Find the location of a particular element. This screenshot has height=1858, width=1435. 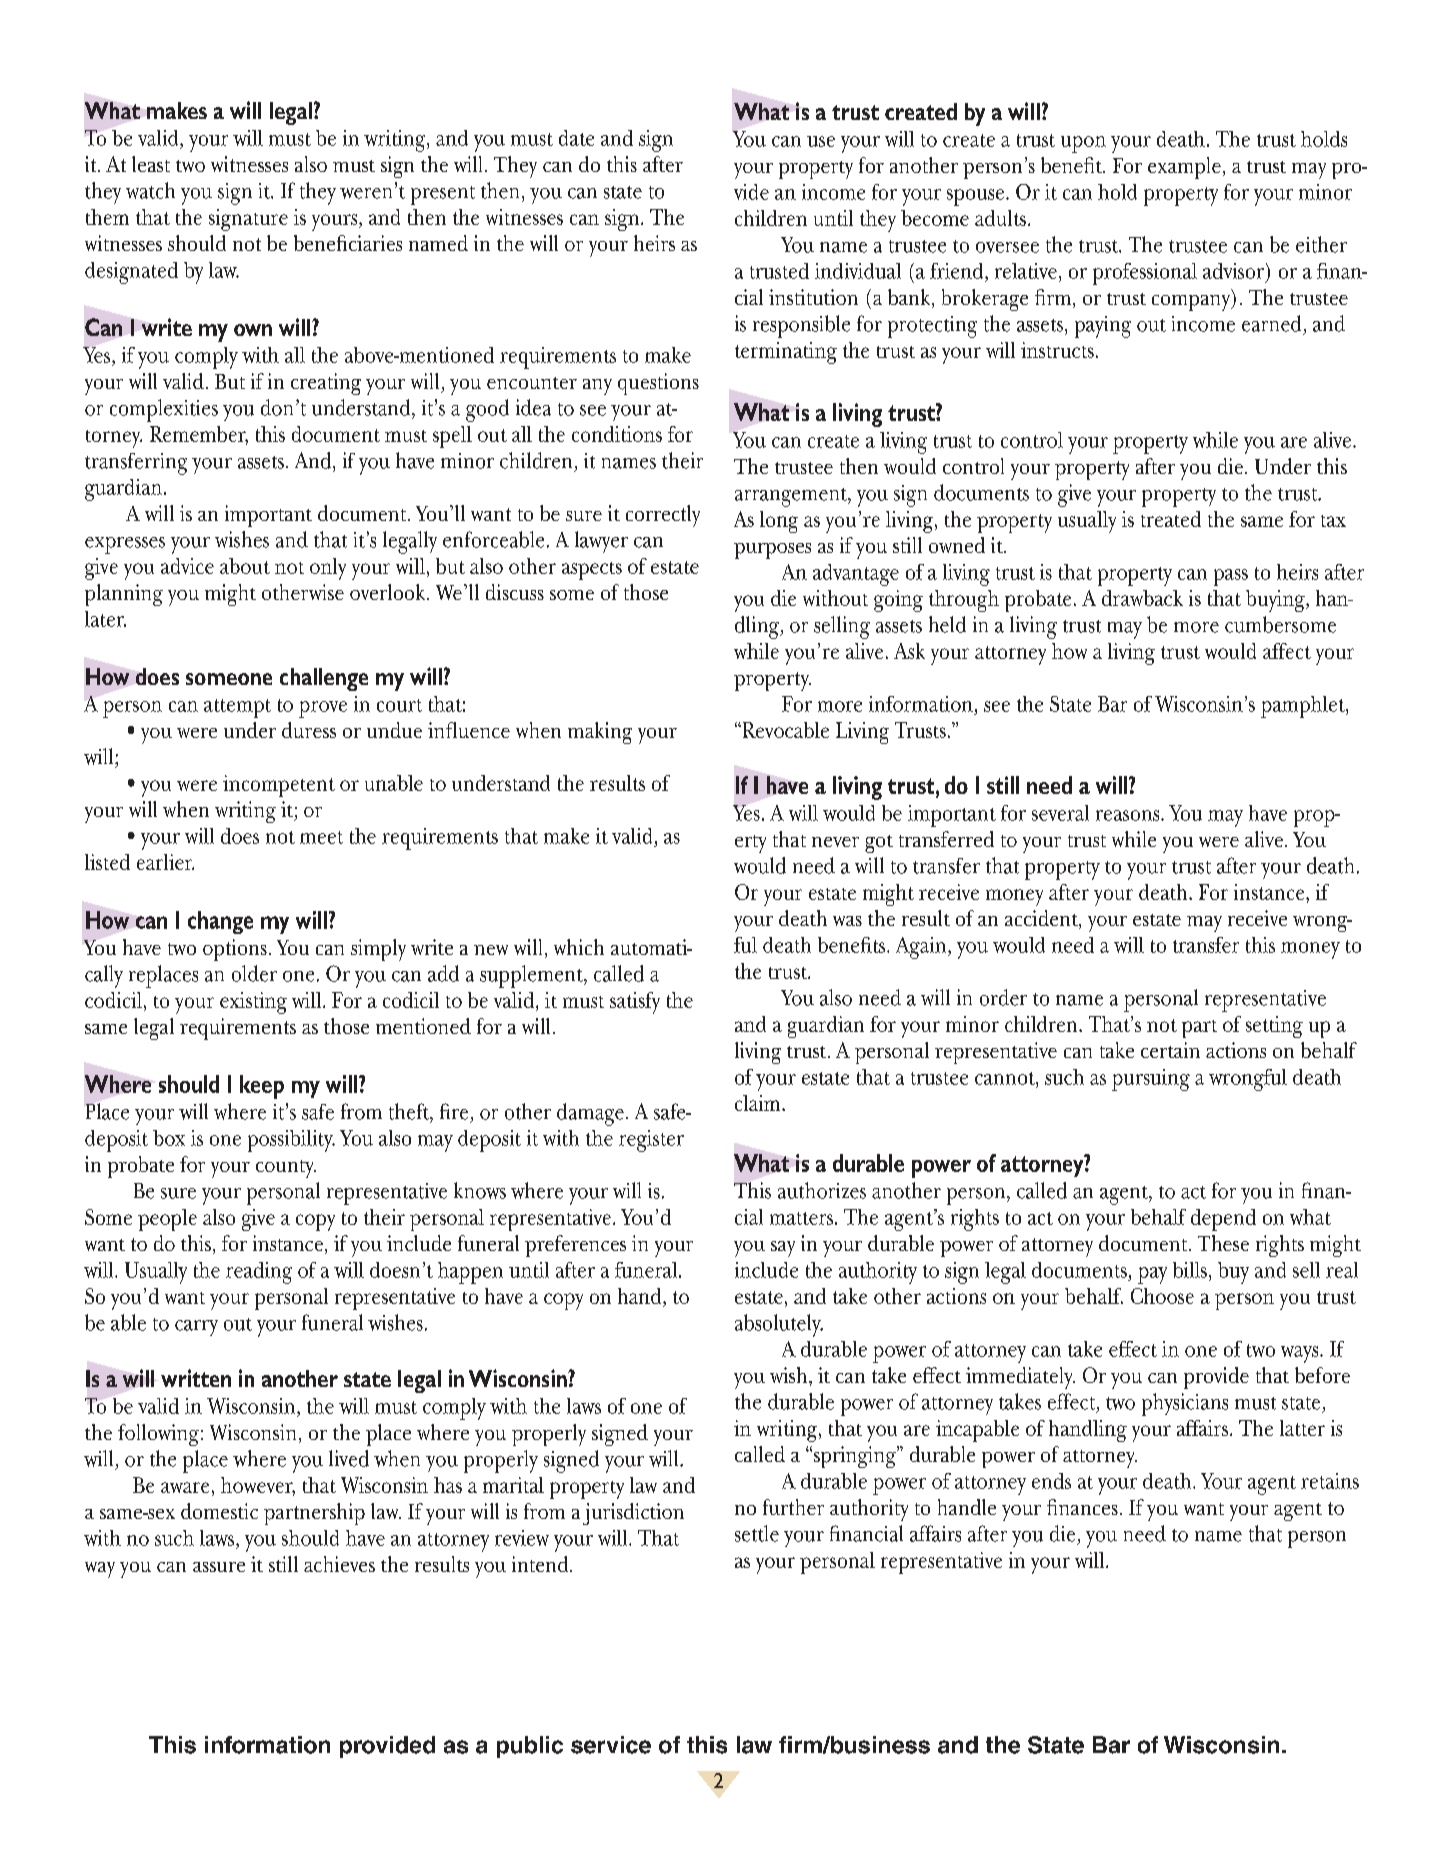

achieves is located at coordinates (339, 1564).
